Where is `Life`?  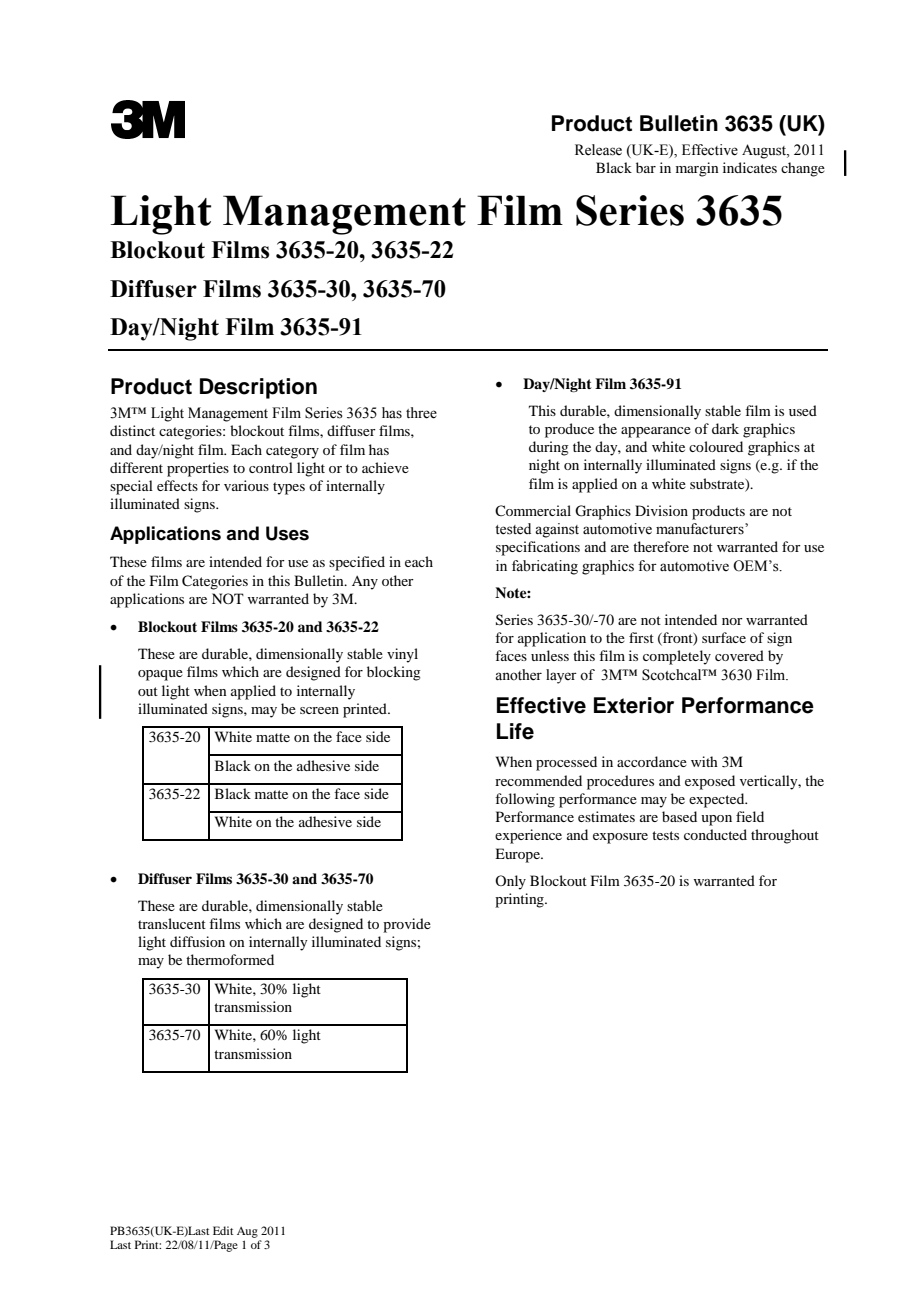
Life is located at coordinates (515, 731).
